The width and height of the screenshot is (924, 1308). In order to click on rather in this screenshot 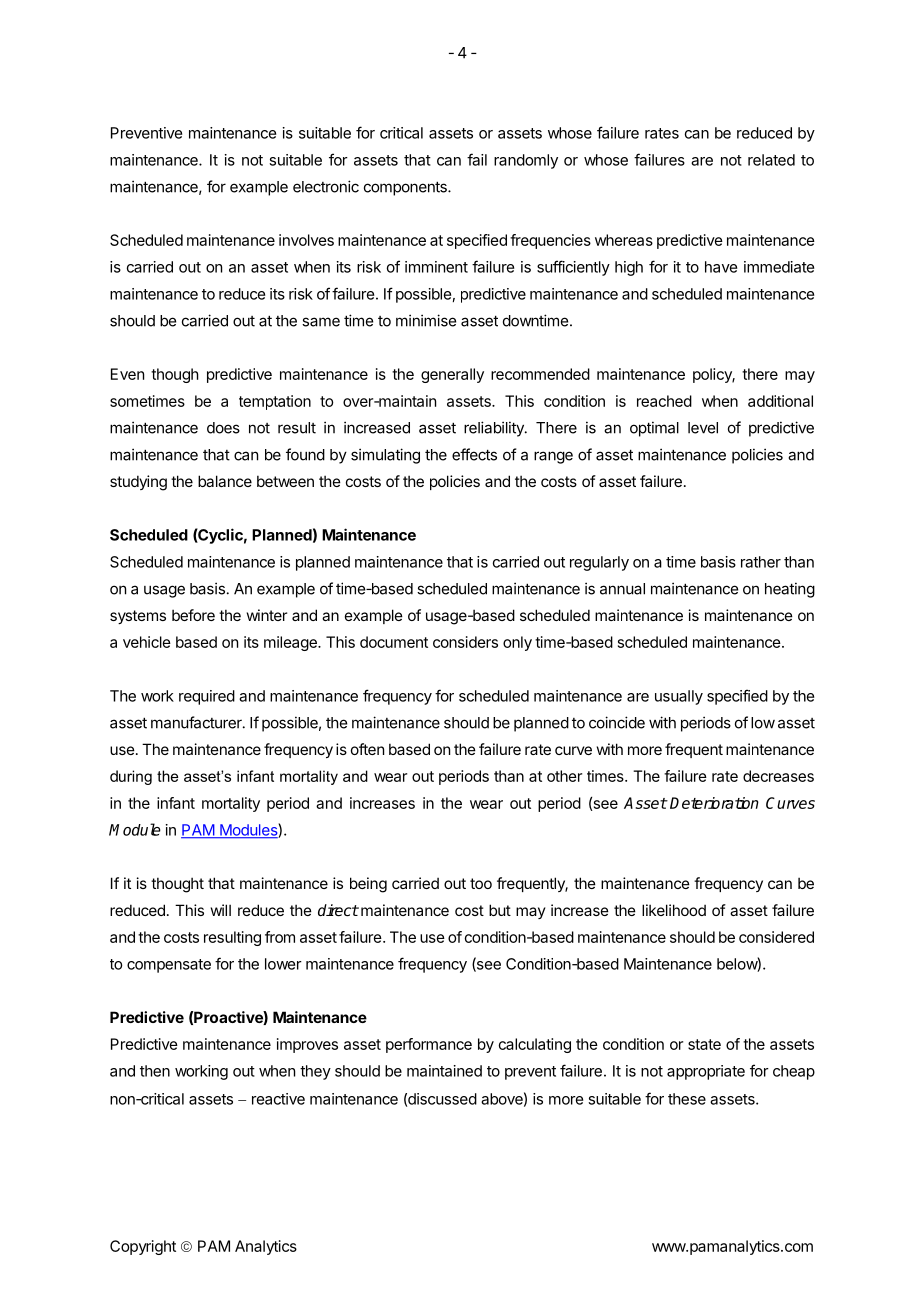, I will do `click(761, 562)`.
